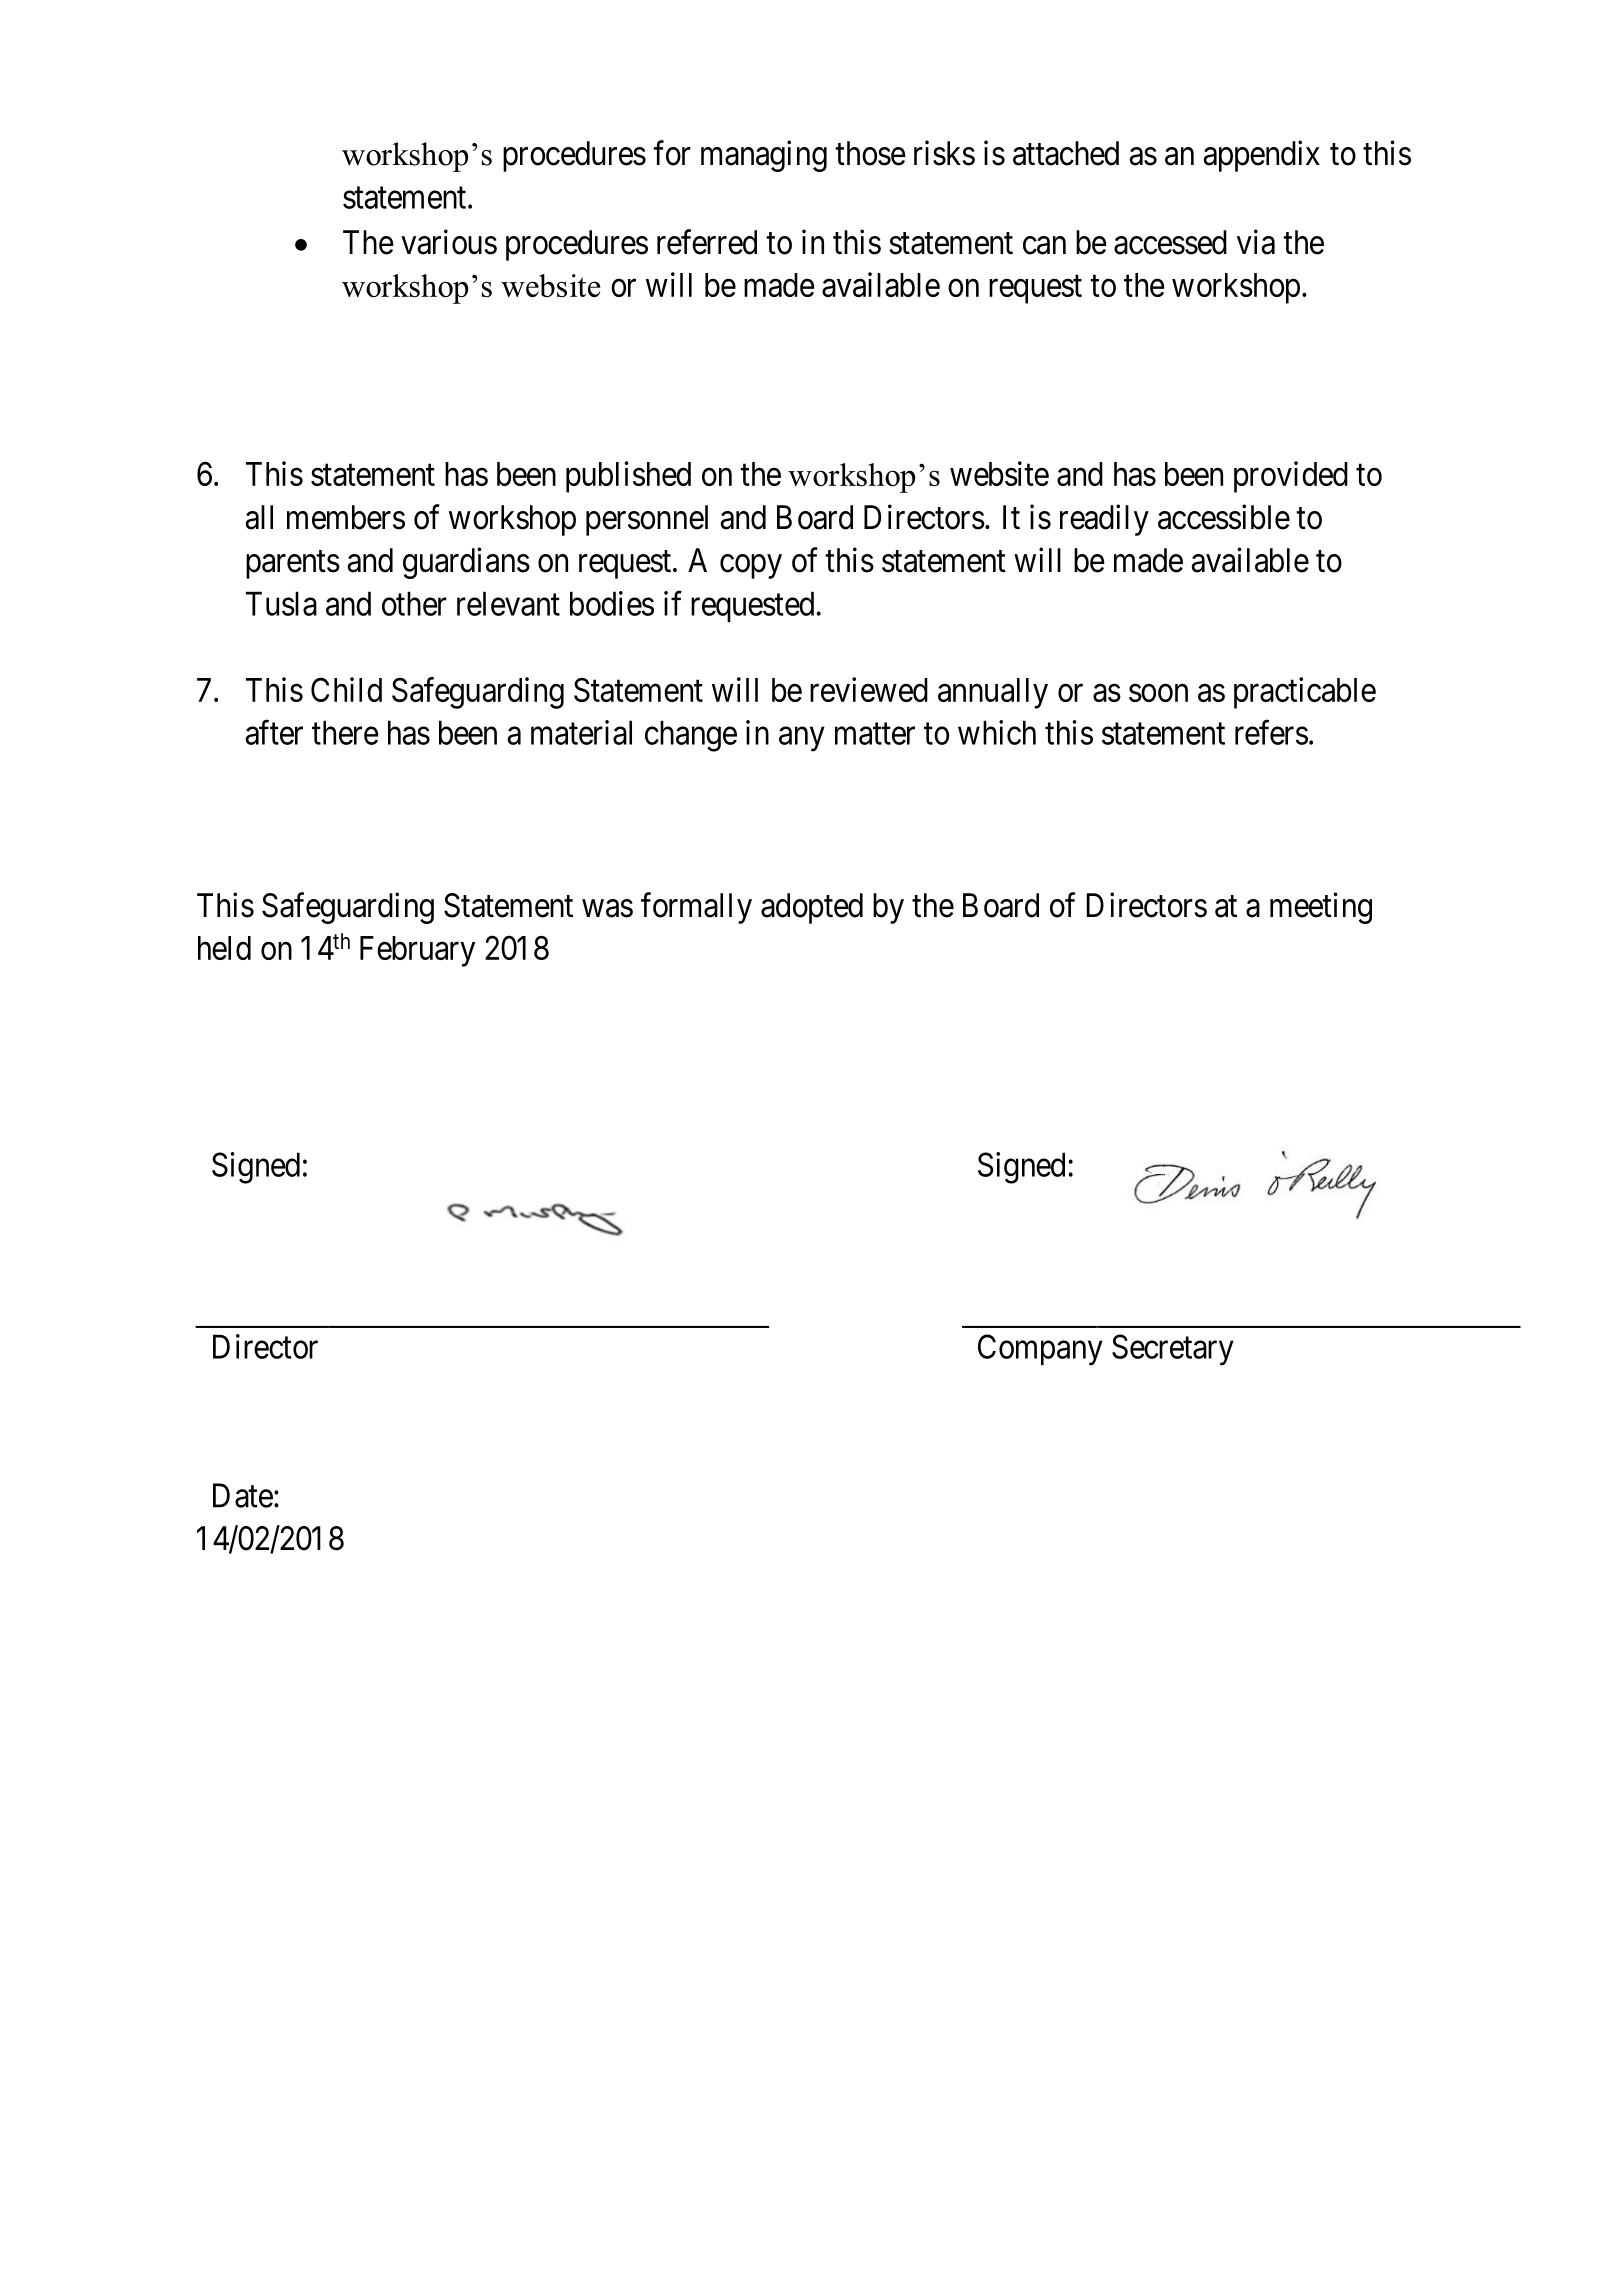 This document has height=2287, width=1617. What do you see at coordinates (1040, 1350) in the document?
I see `Company` at bounding box center [1040, 1350].
